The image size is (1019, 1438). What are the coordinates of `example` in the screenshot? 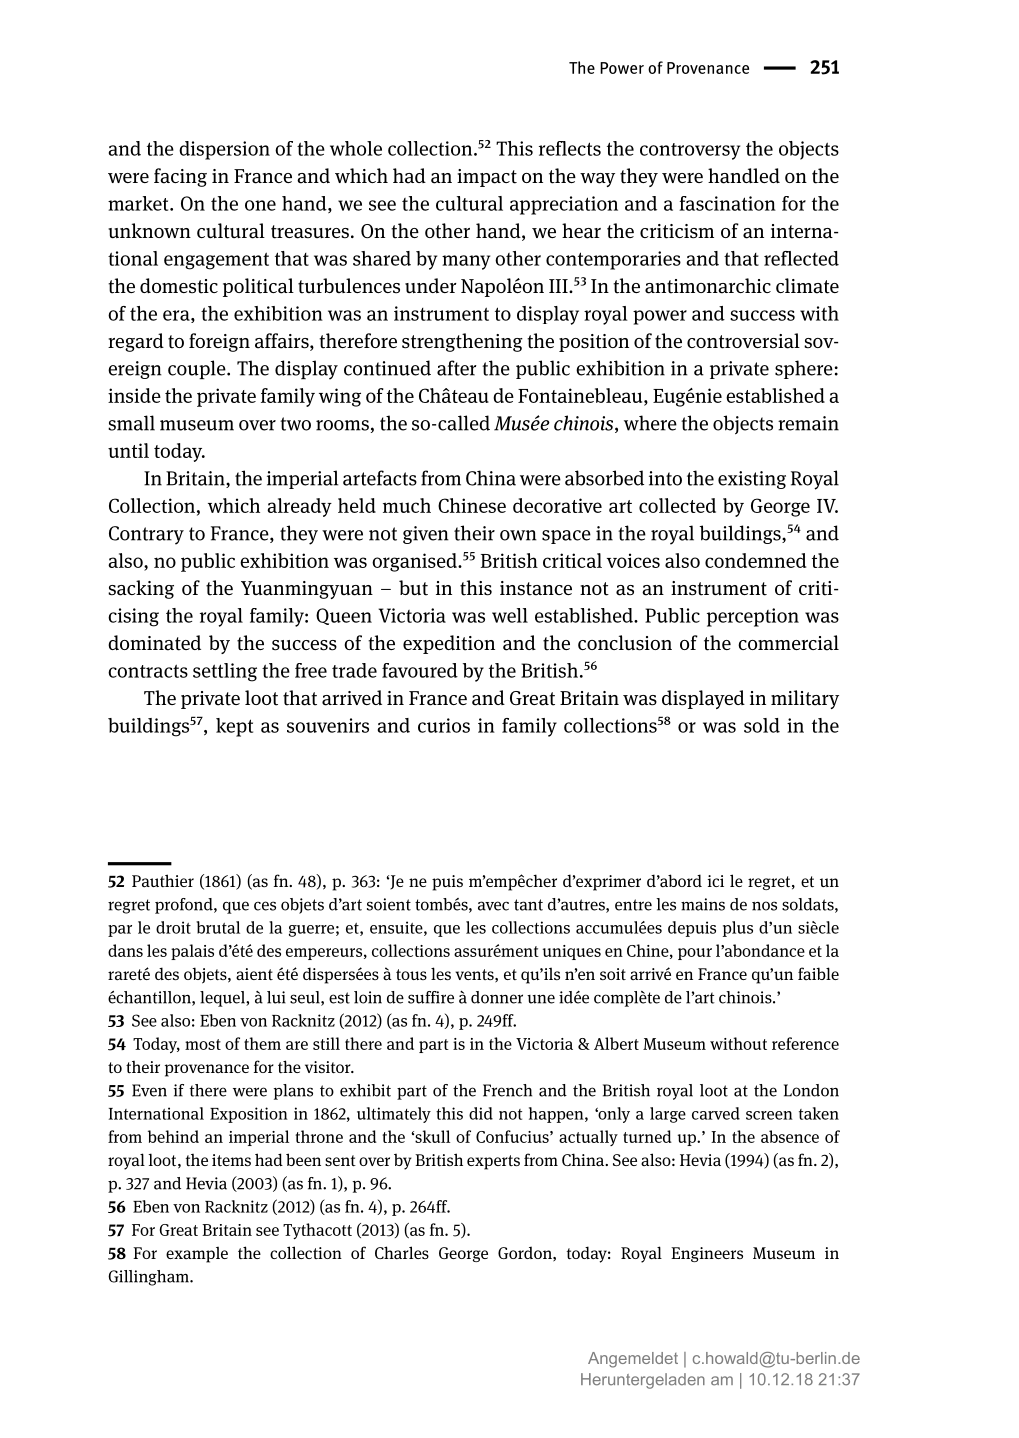 It's located at (197, 1254).
